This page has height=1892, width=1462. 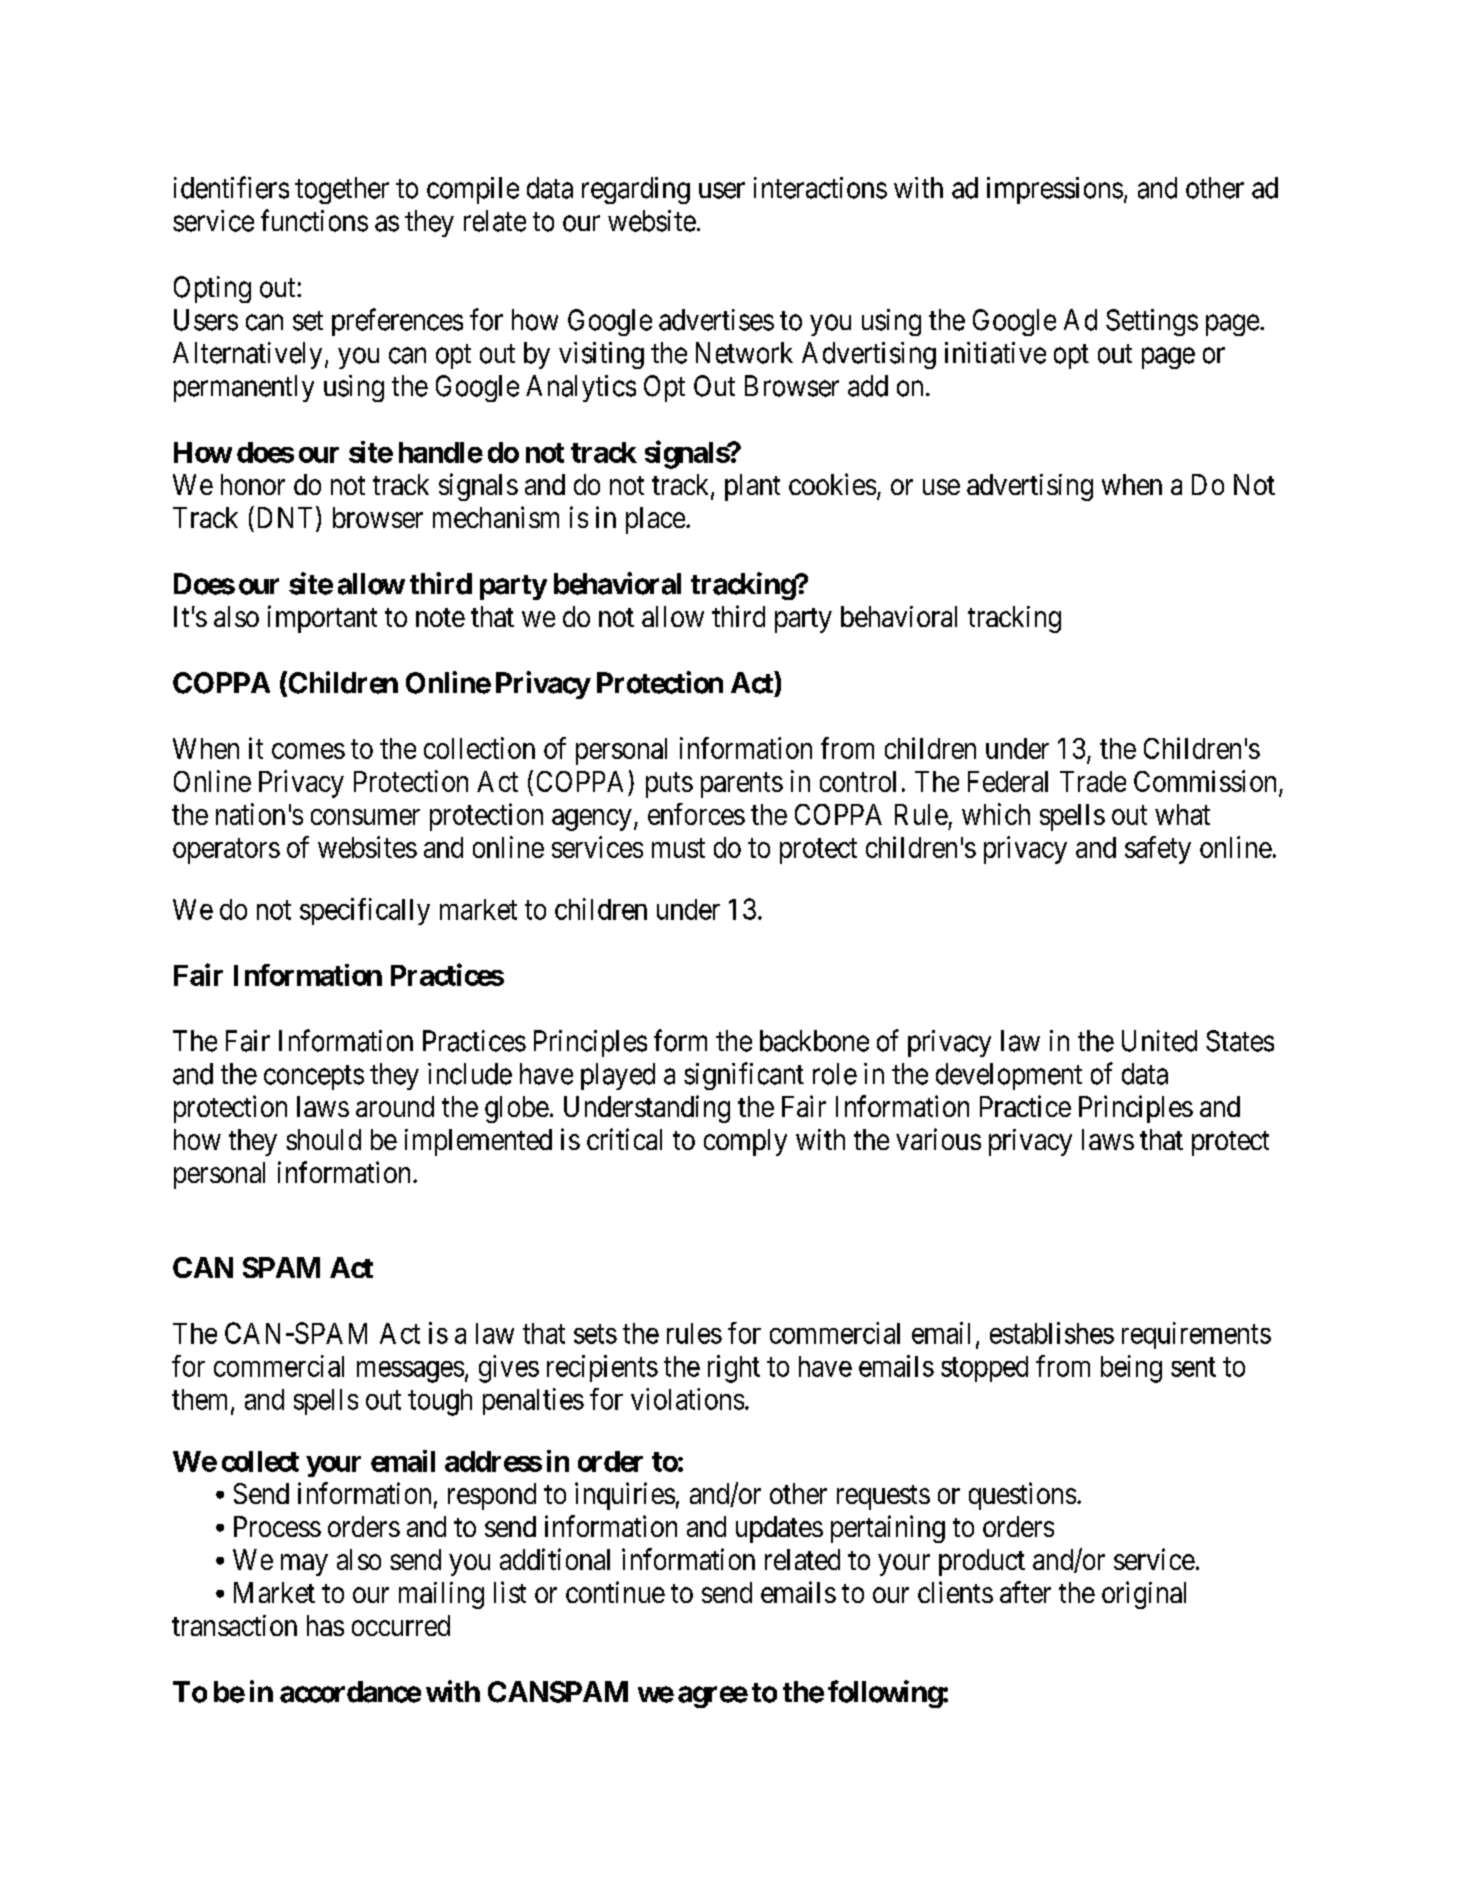 I want to click on should, so click(x=323, y=1139).
